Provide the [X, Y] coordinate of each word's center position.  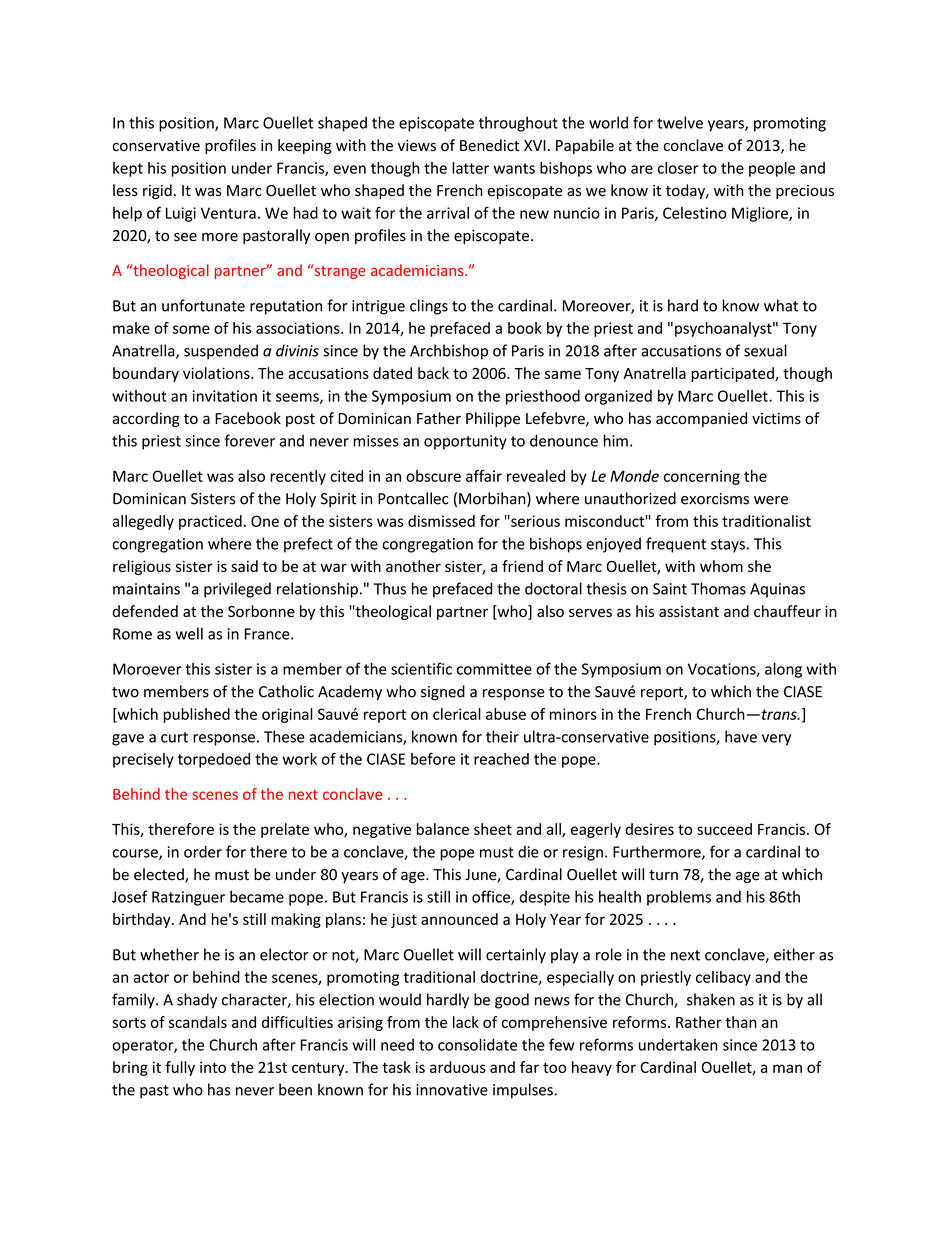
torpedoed [214, 760]
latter [470, 168]
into [213, 1067]
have [741, 736]
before [433, 758]
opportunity [465, 442]
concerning [702, 477]
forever [250, 440]
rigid [157, 191]
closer [678, 168]
